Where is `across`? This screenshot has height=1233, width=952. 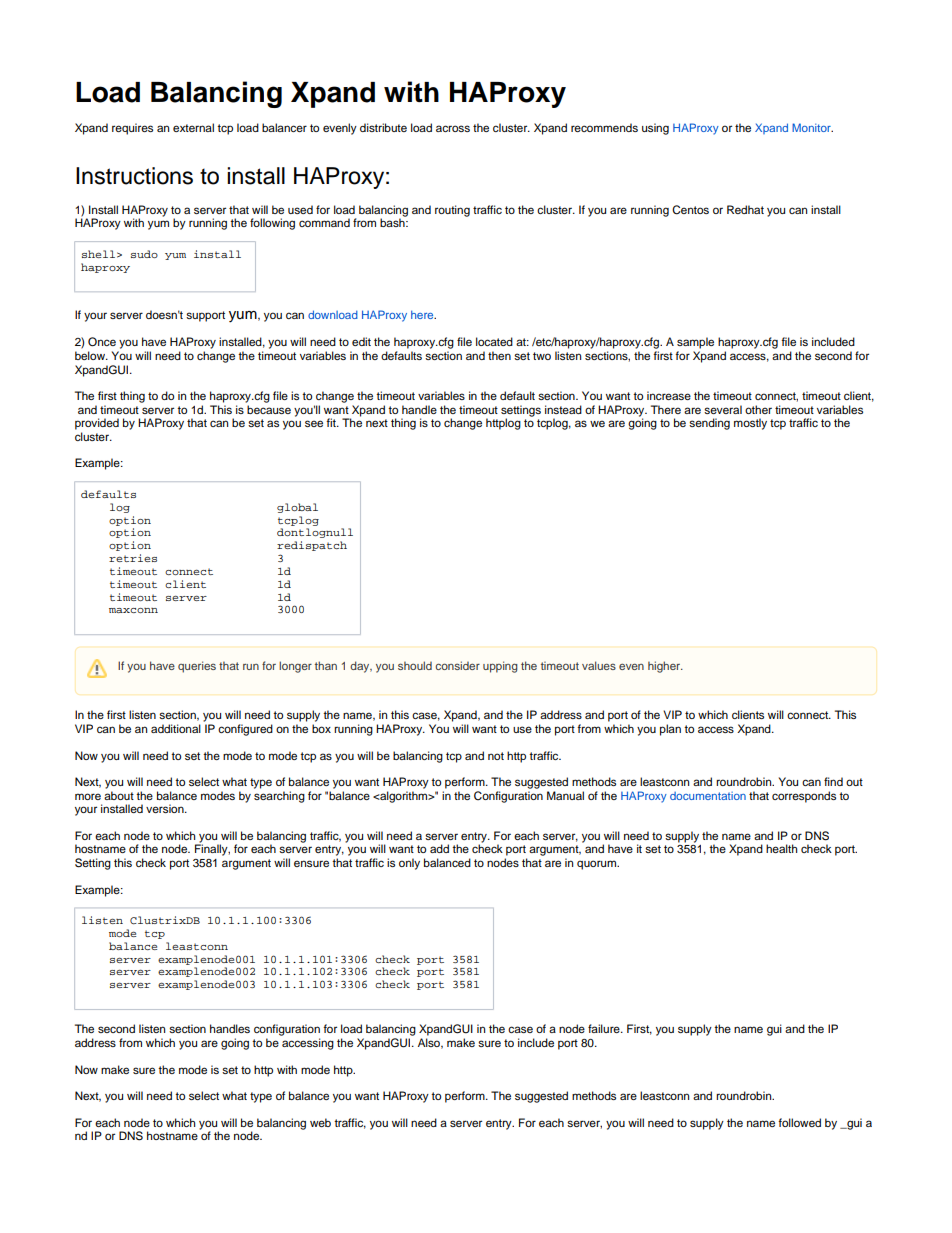
across is located at coordinates (453, 128).
